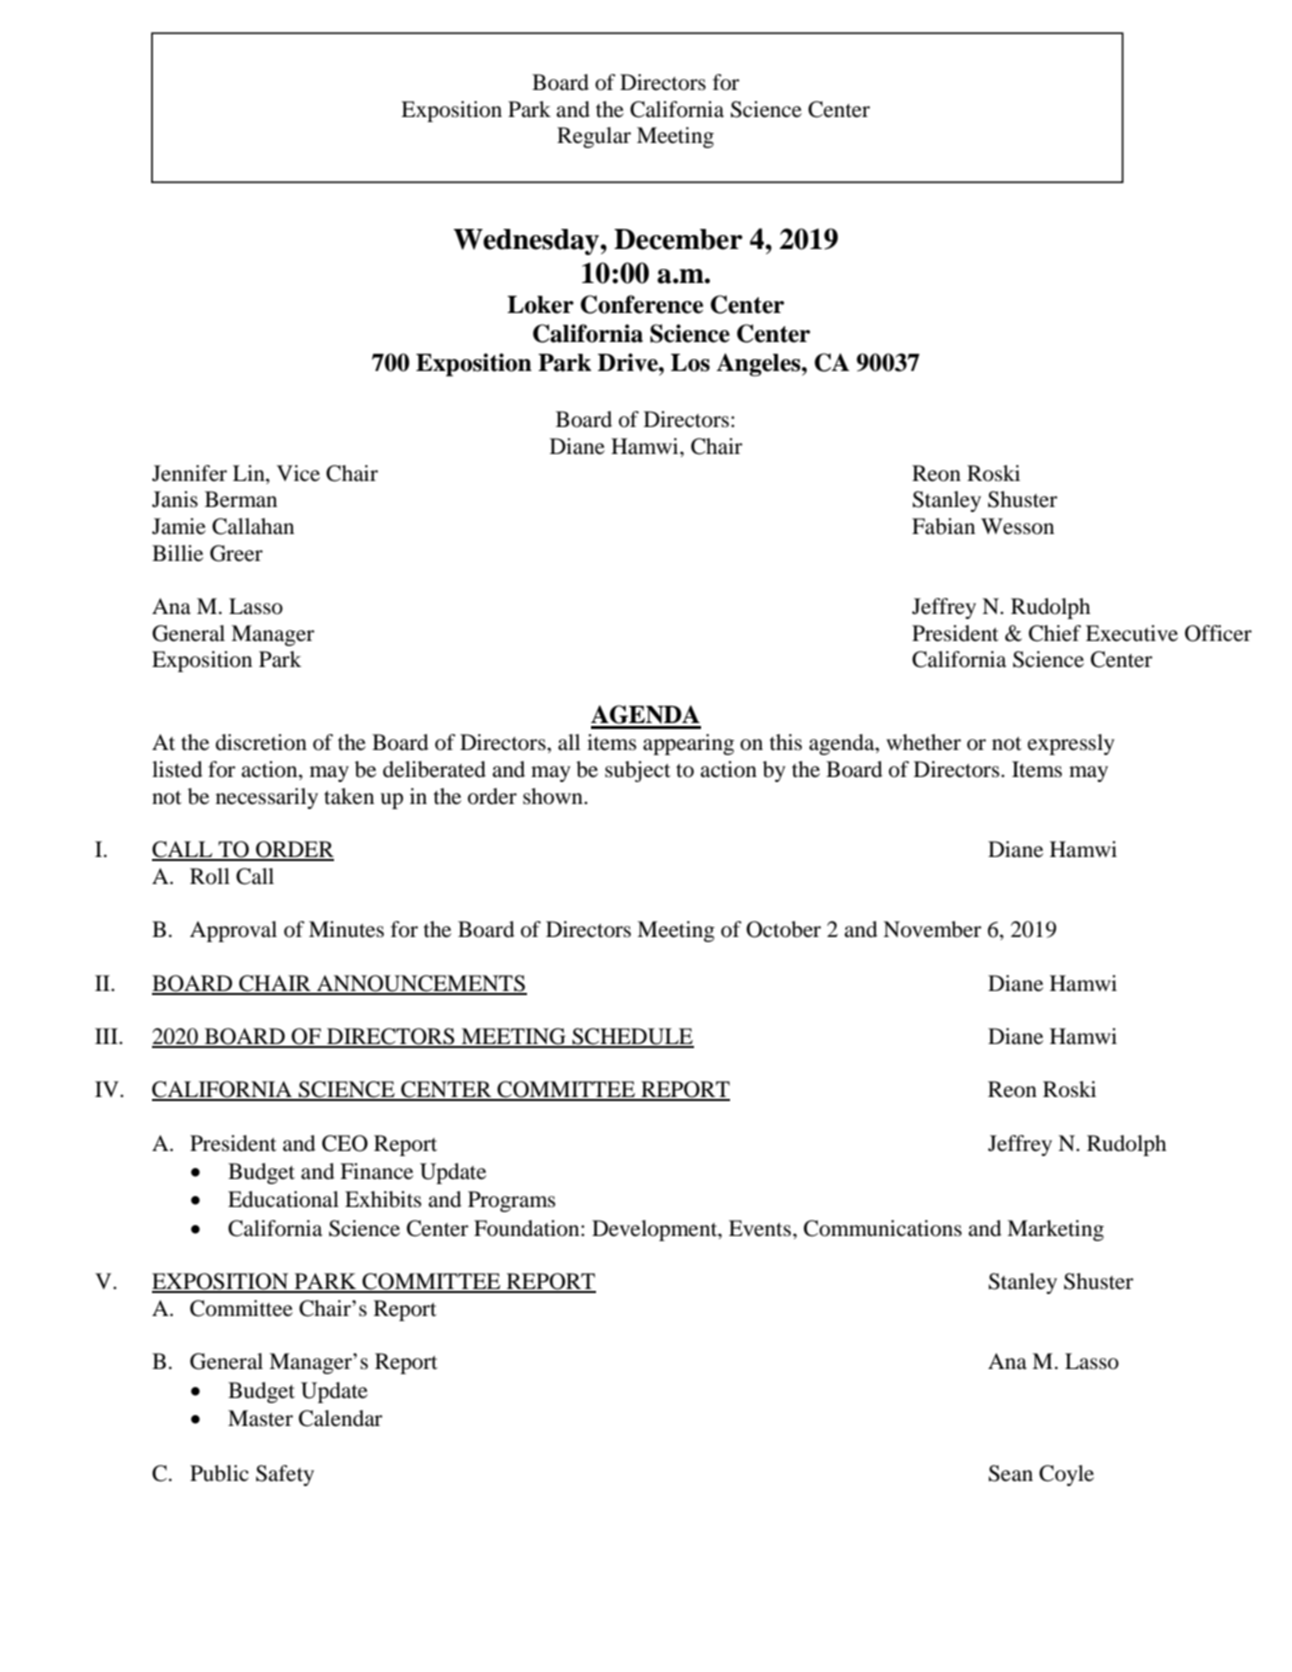  Describe the element at coordinates (783, 929) in the image. I see `October` at that location.
